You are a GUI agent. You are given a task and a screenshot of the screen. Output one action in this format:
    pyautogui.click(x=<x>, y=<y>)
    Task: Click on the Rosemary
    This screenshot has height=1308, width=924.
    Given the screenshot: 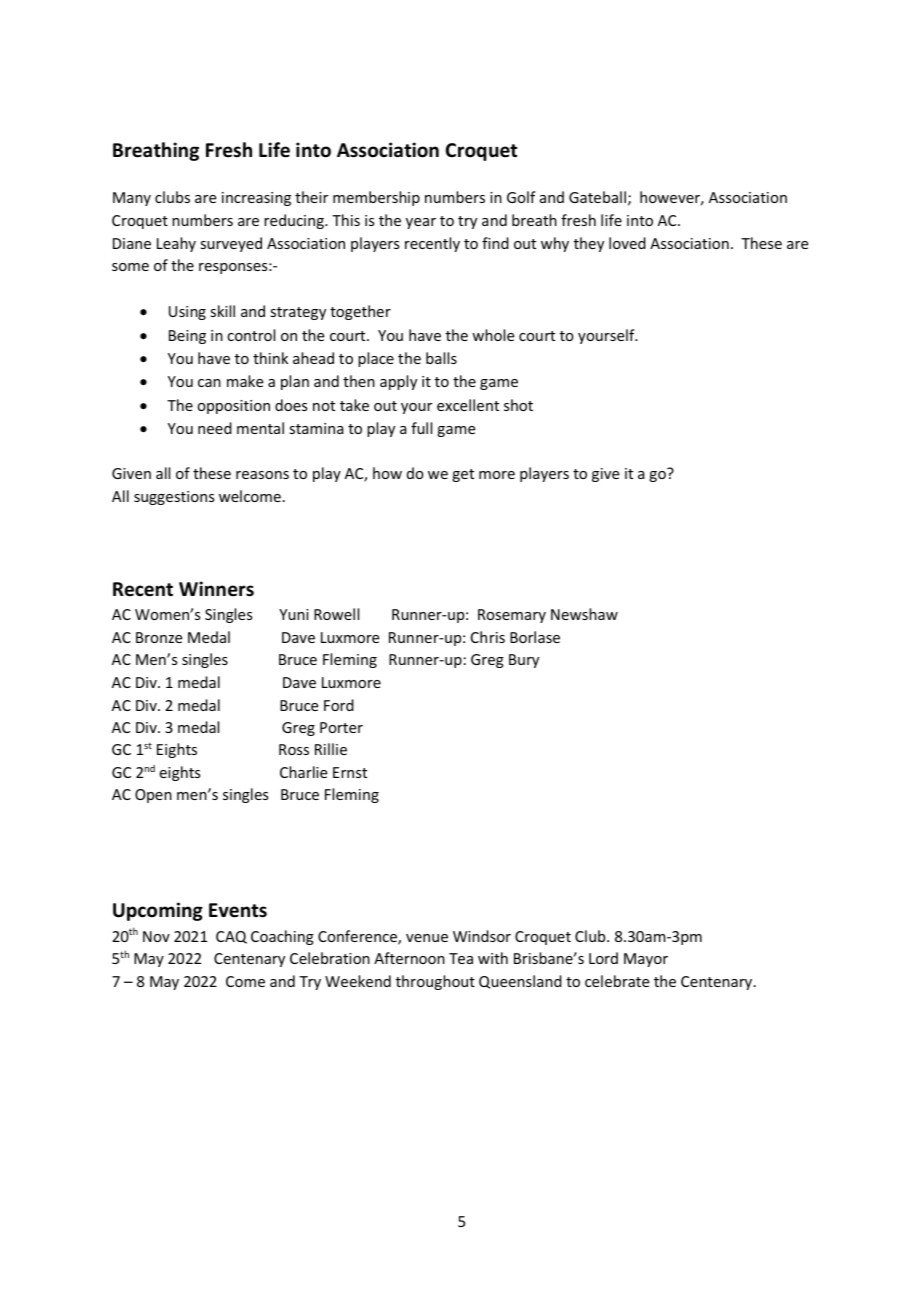 What is the action you would take?
    pyautogui.click(x=512, y=616)
